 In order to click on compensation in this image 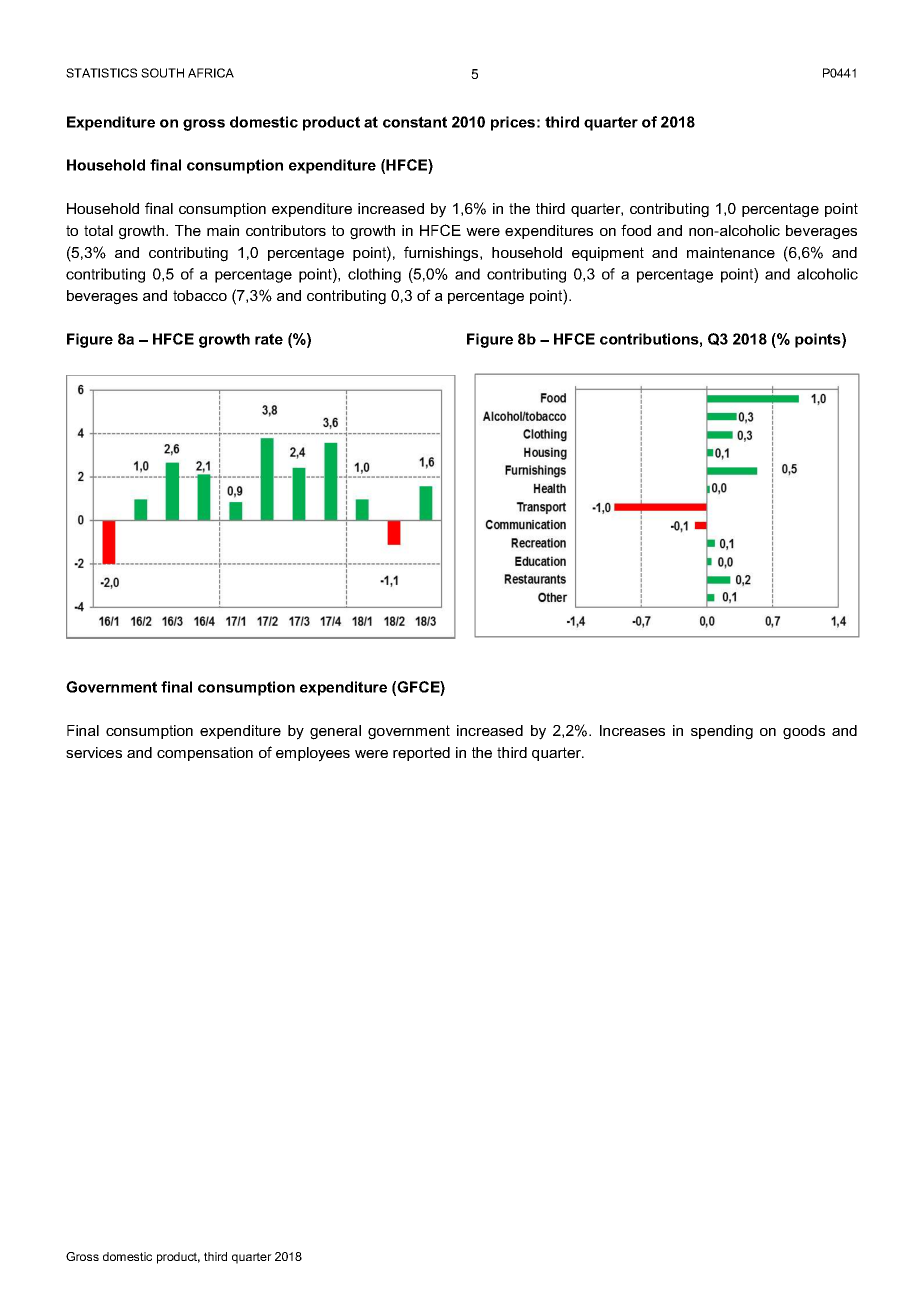, I will do `click(205, 754)`.
